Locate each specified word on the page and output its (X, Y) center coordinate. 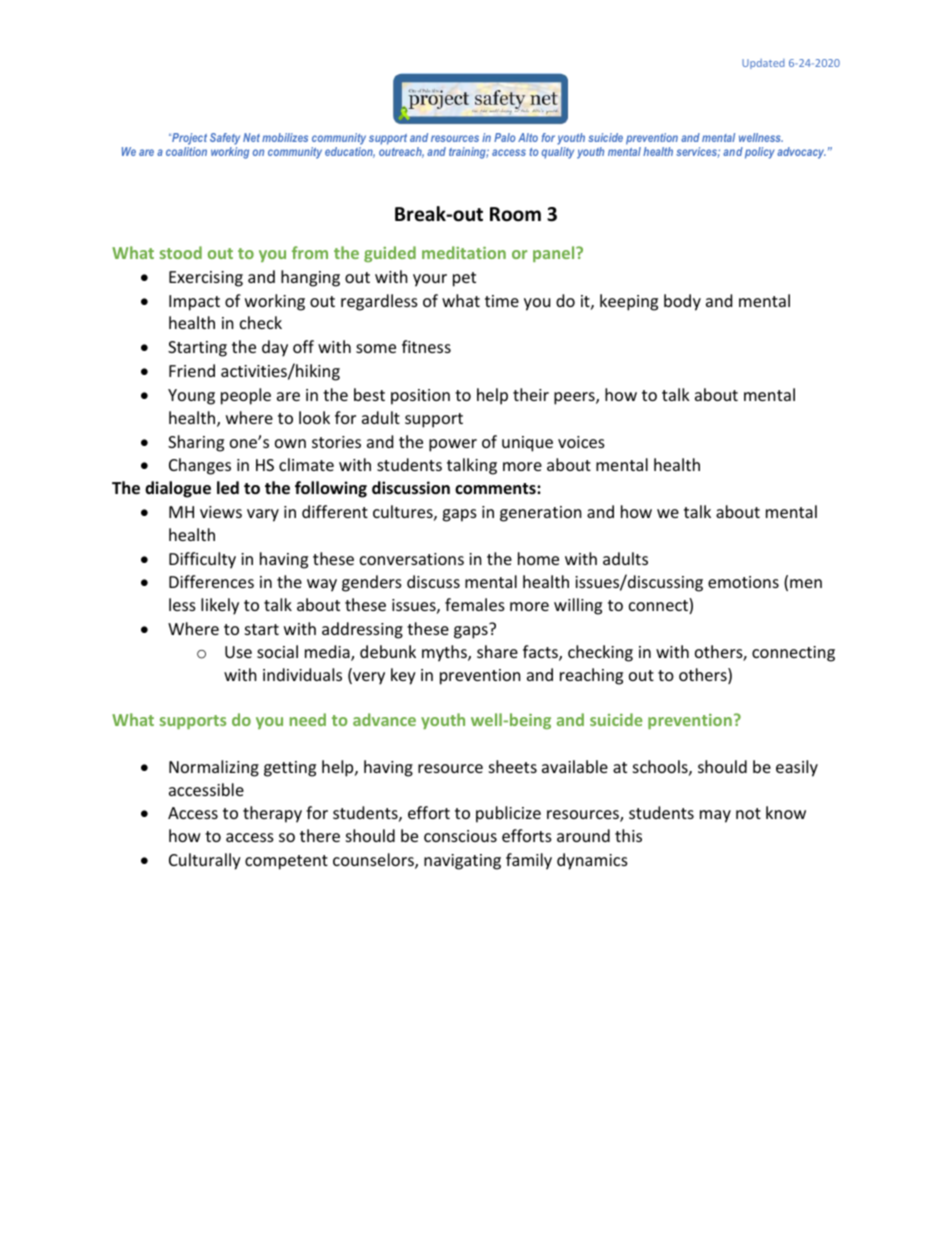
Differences (211, 581)
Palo (504, 137)
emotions (743, 582)
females (475, 604)
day (275, 348)
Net (251, 137)
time (502, 301)
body (682, 302)
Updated (763, 64)
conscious (460, 836)
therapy (272, 814)
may (715, 816)
